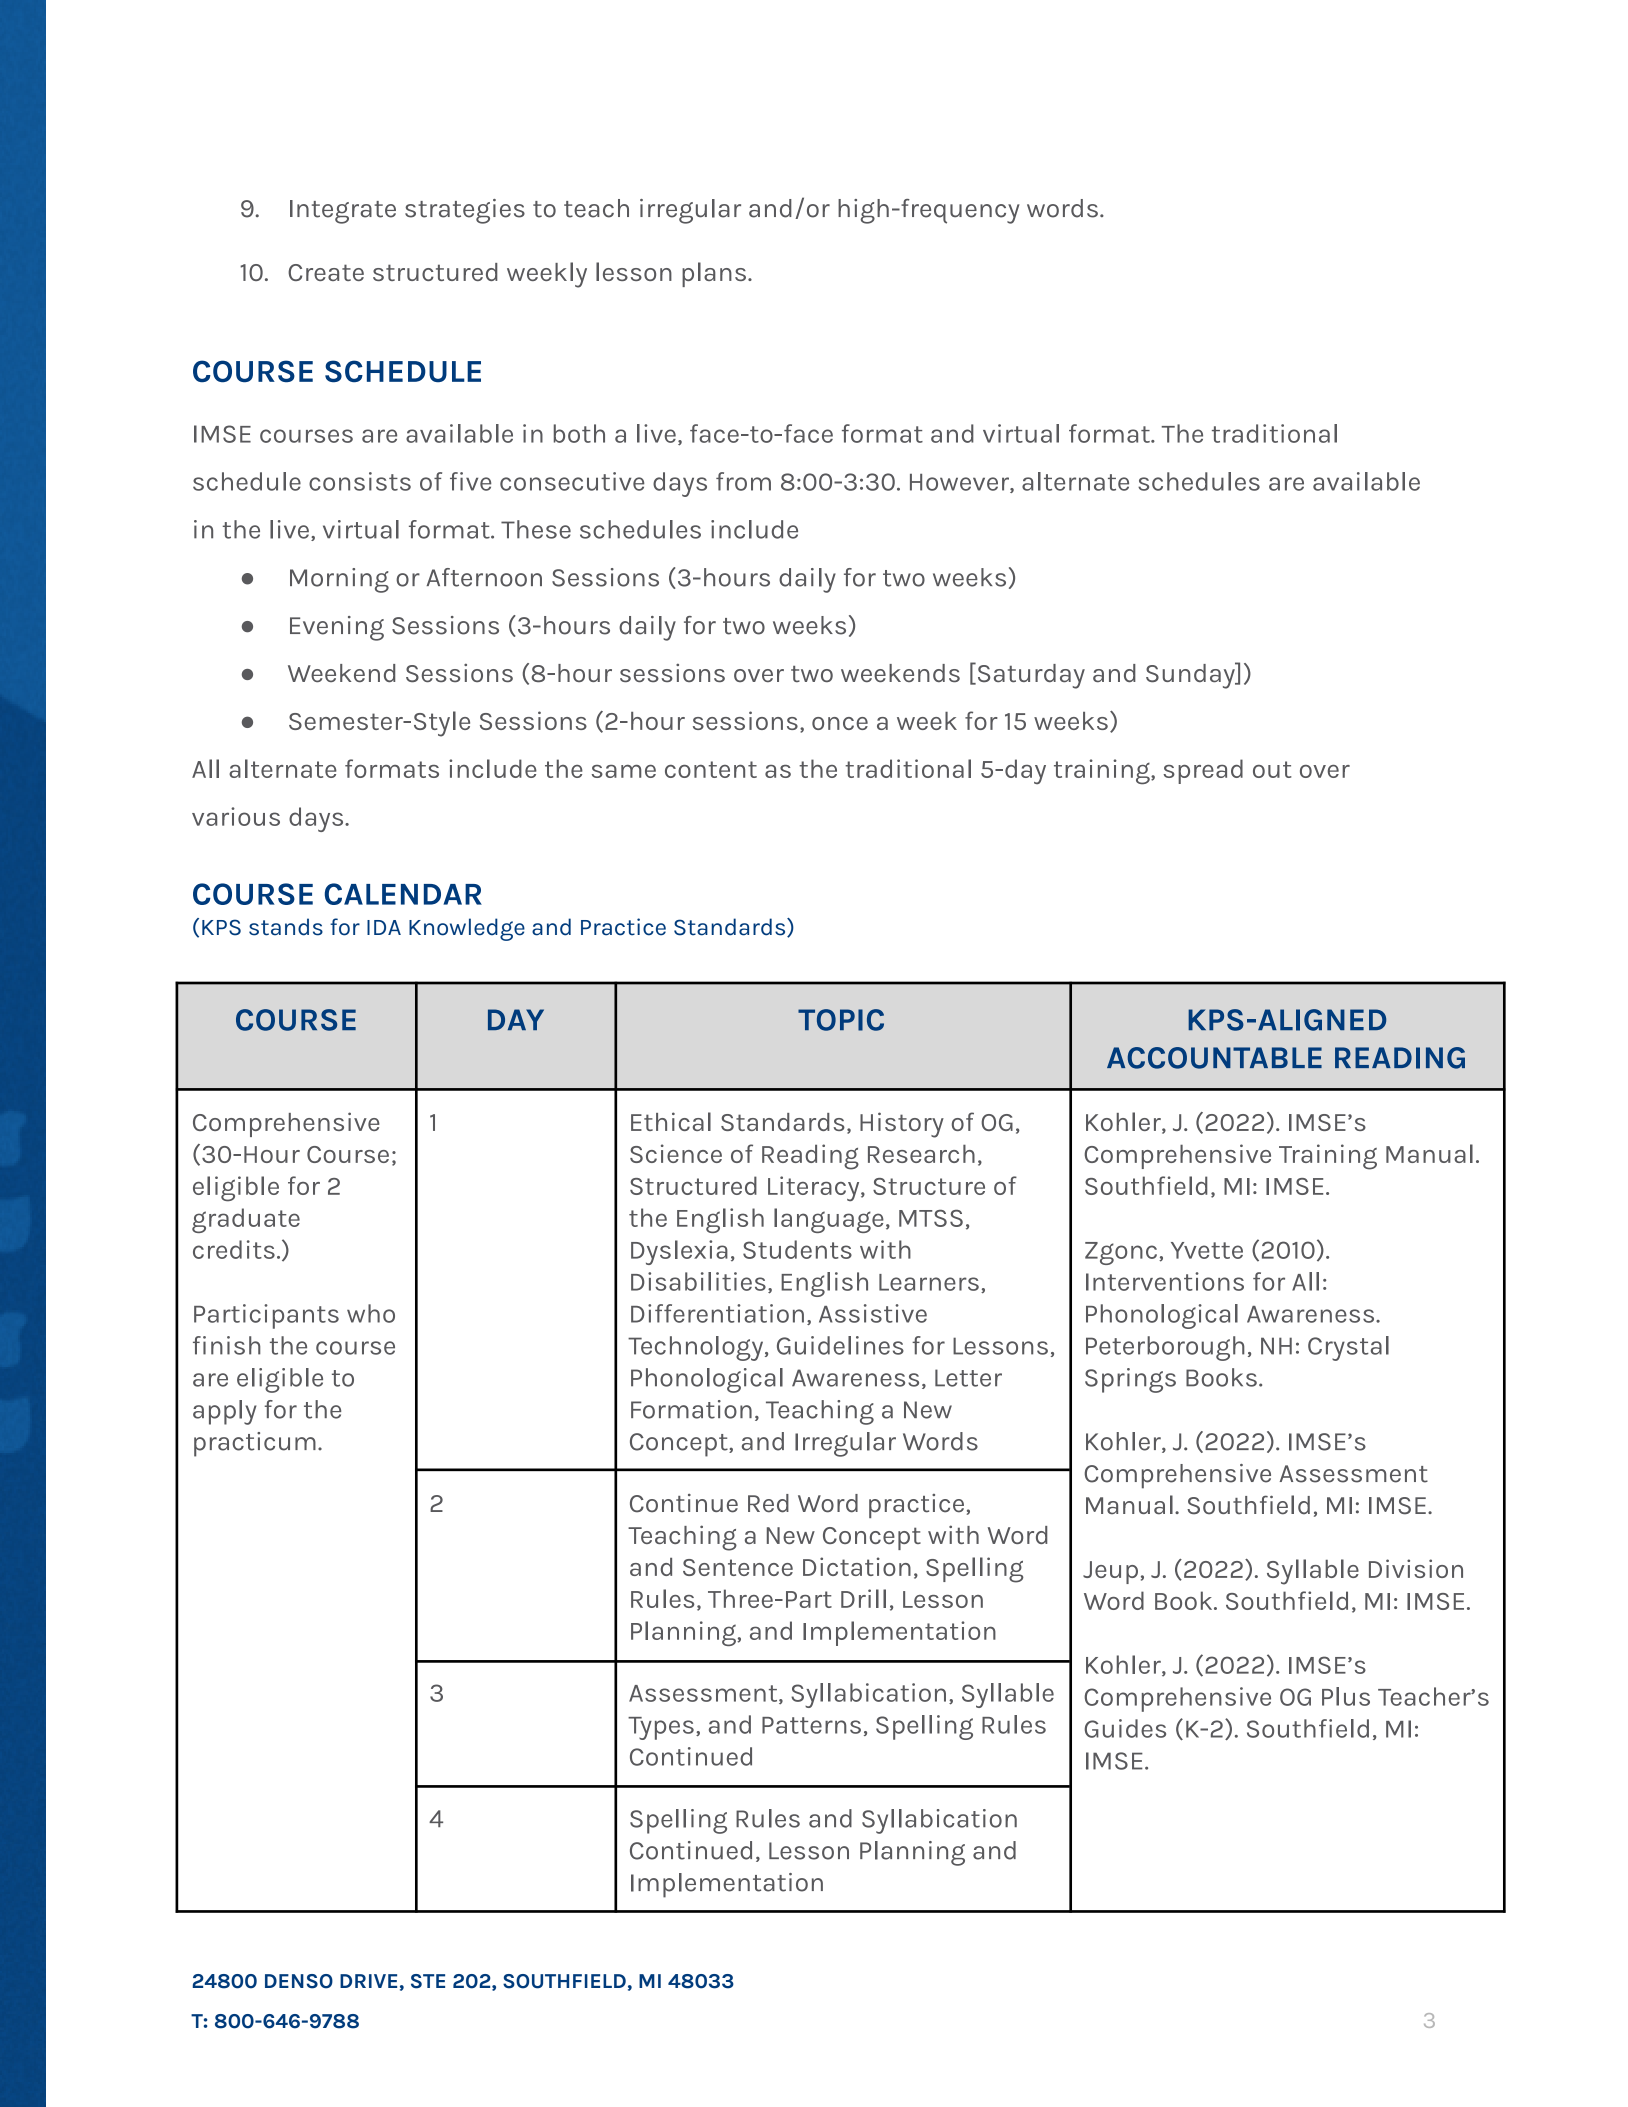  I want to click on graduate, so click(246, 1220).
